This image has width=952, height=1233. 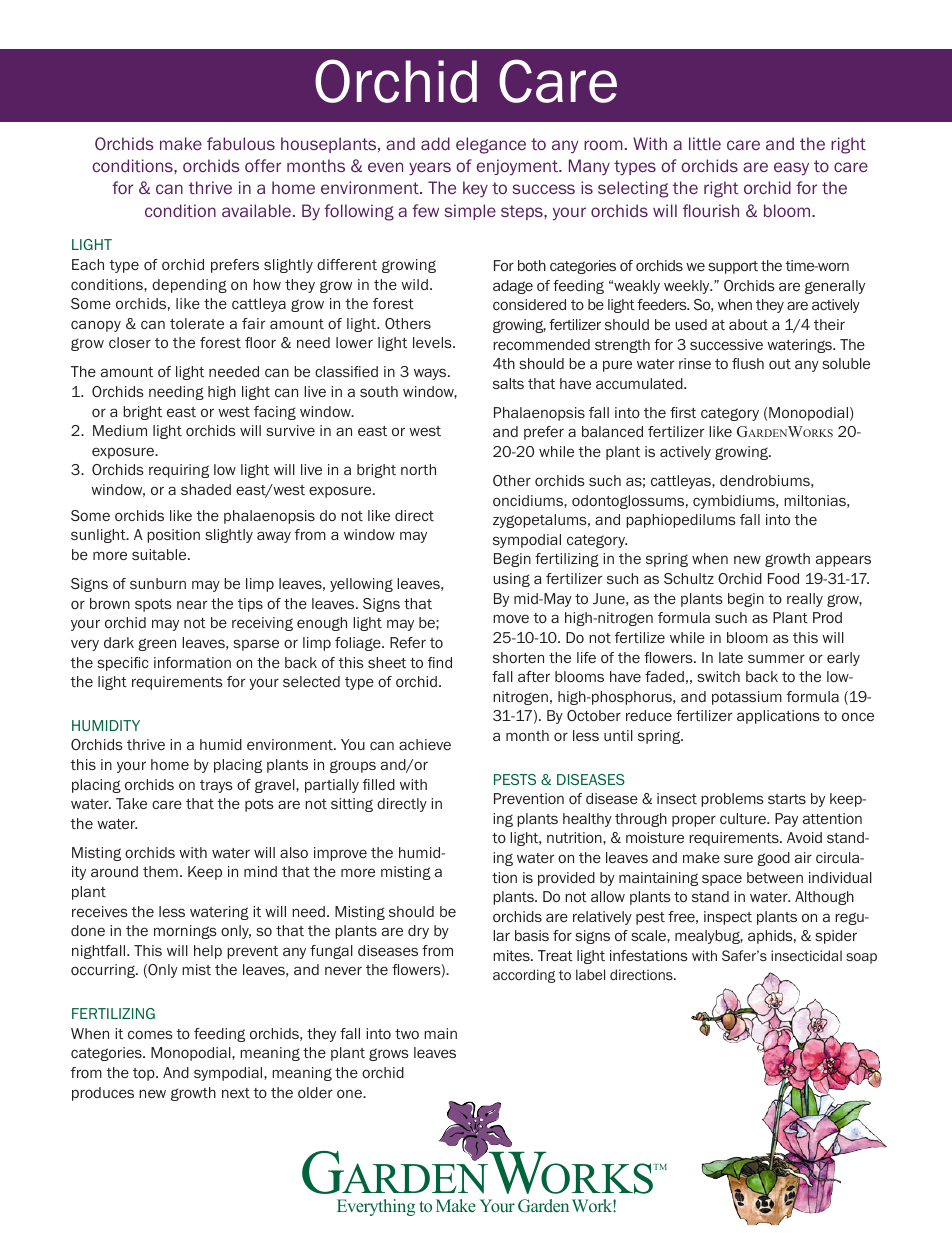 I want to click on top, so click(x=145, y=1074).
